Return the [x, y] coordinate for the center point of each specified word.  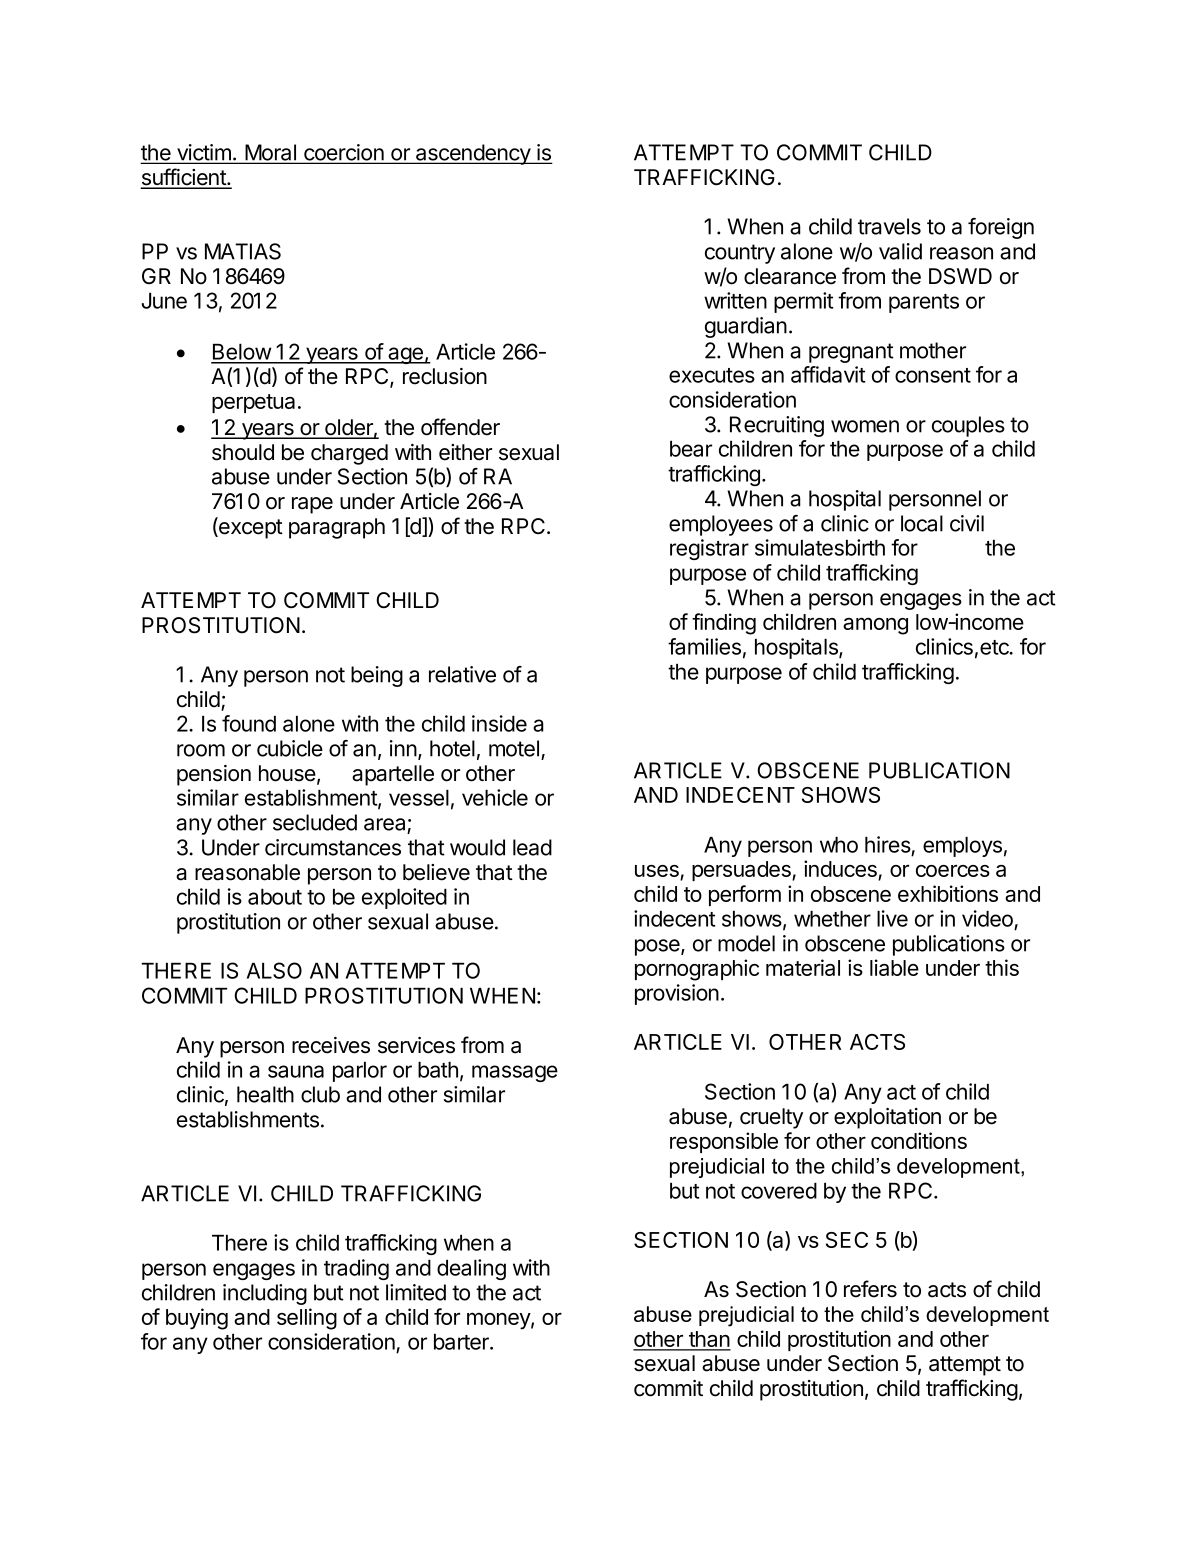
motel [514, 748]
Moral [270, 153]
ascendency [473, 154]
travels [889, 226]
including [265, 1294]
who [839, 845]
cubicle [290, 748]
